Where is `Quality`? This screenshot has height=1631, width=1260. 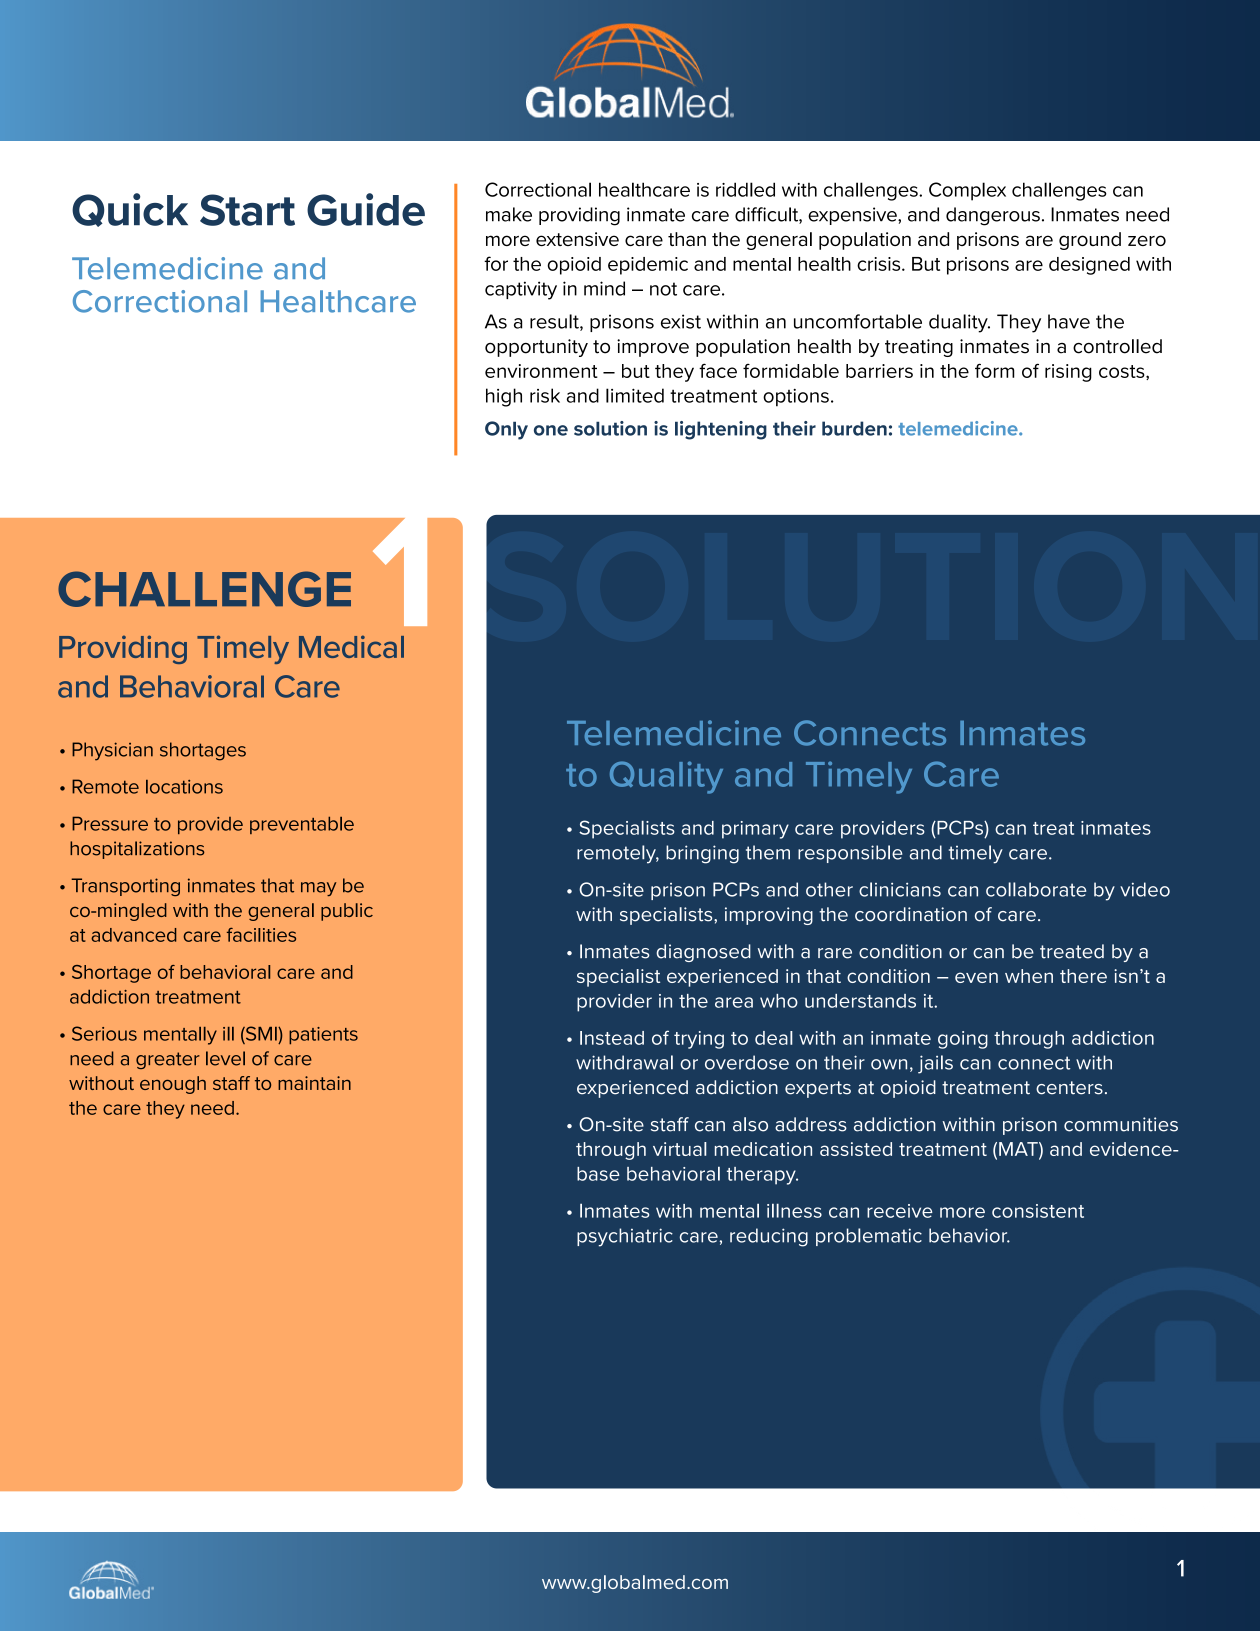 Quality is located at coordinates (666, 777).
